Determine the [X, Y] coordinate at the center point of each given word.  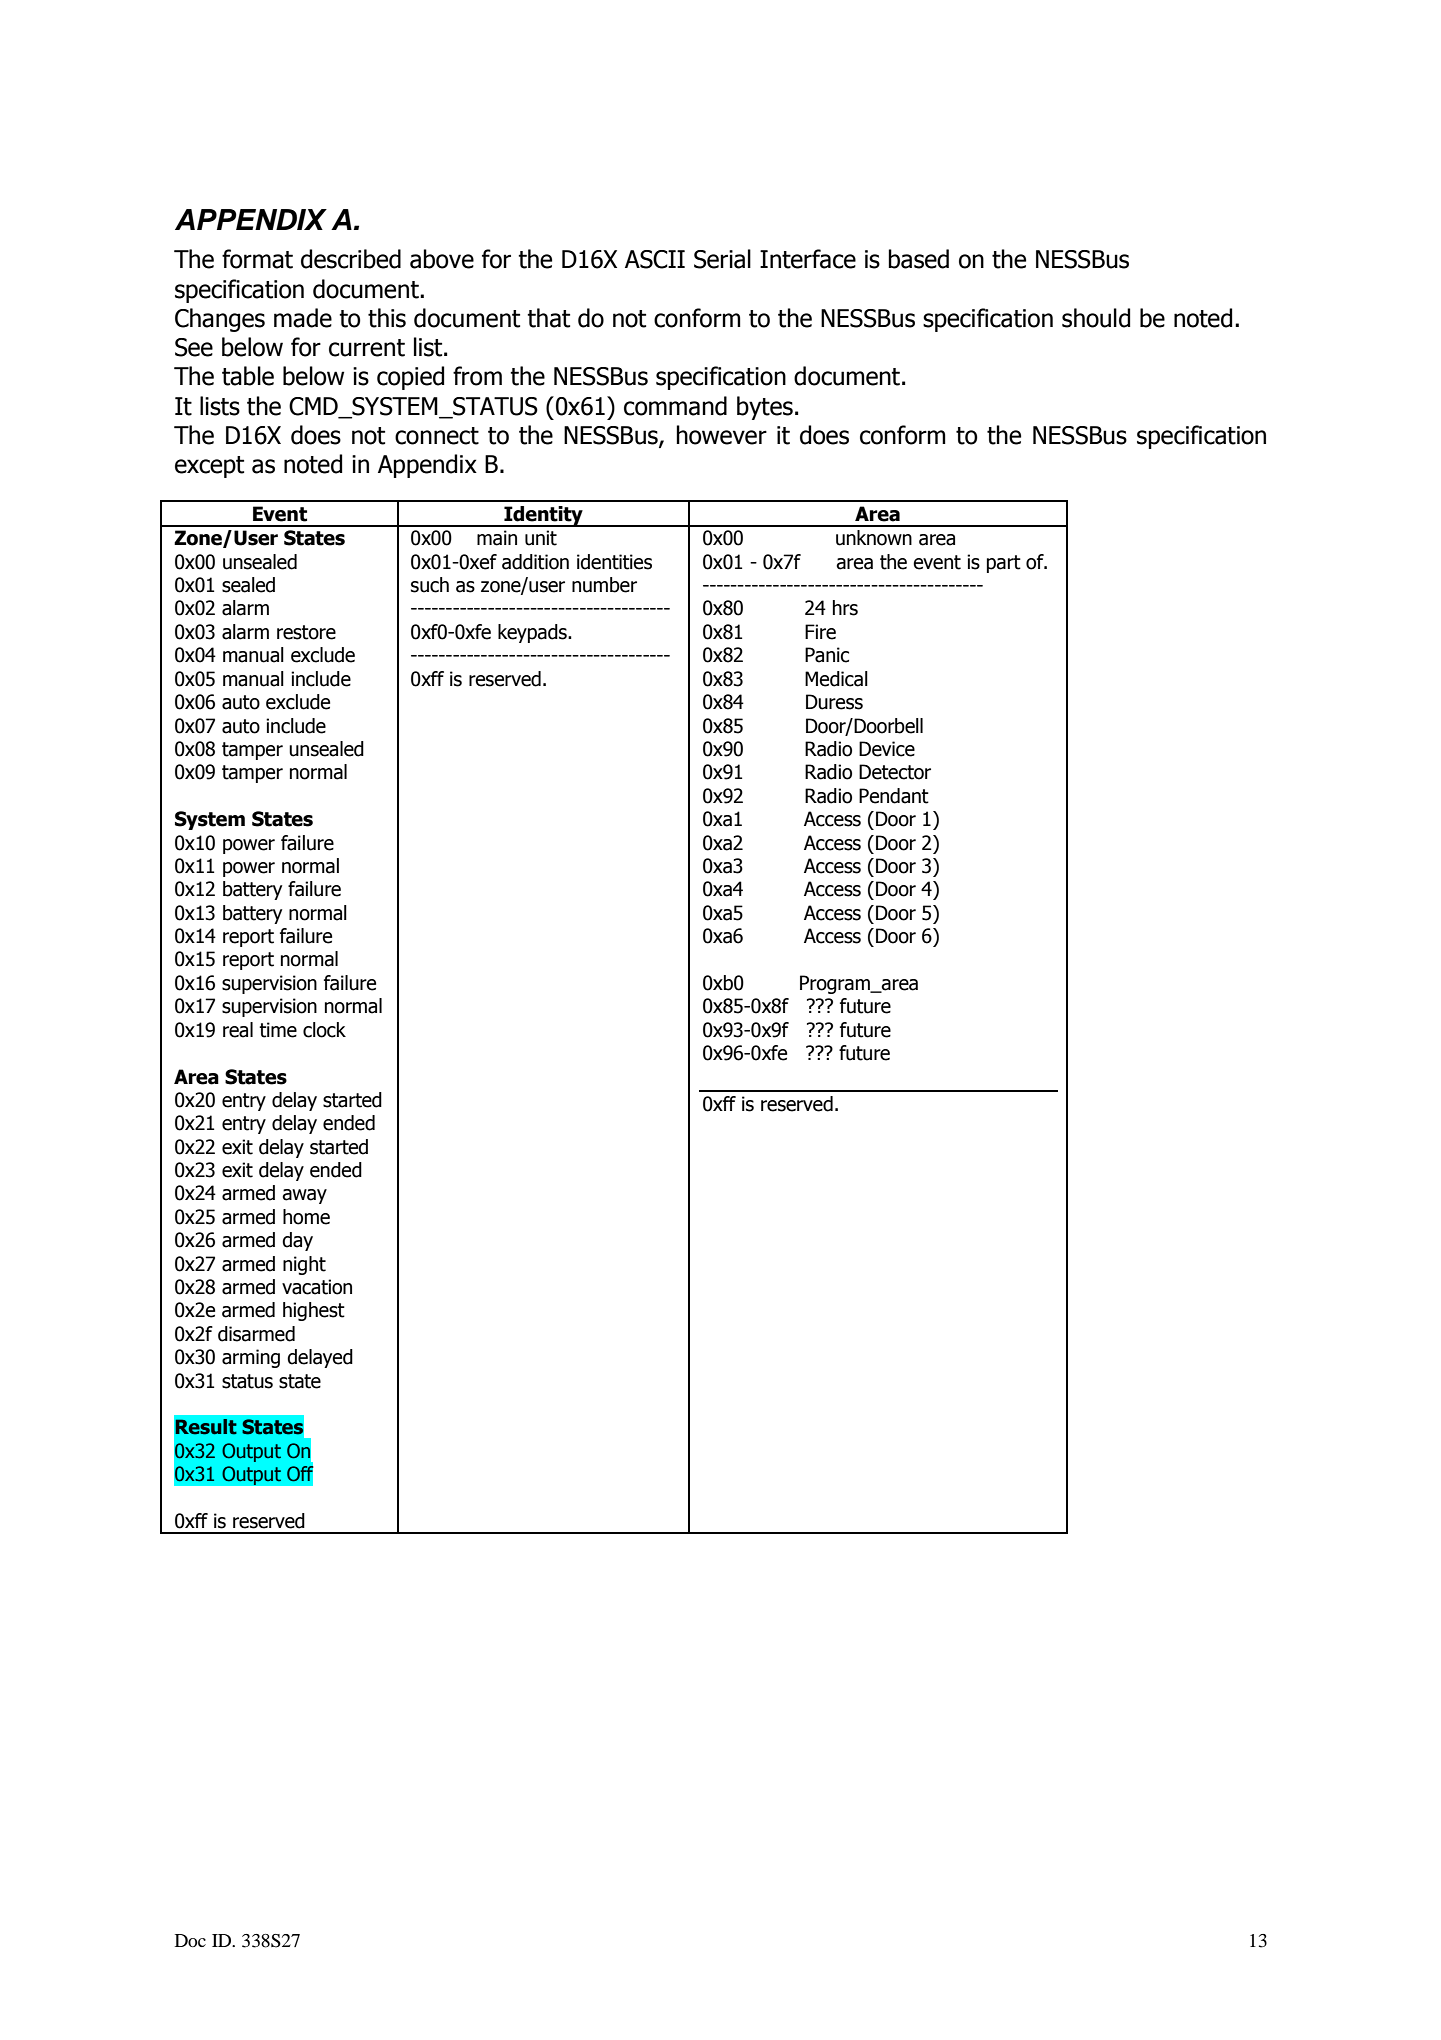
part [1004, 564]
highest [314, 1311]
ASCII [655, 259]
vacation [317, 1287]
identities [614, 562]
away [304, 1196]
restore [306, 632]
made [303, 318]
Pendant [894, 796]
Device [887, 749]
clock [324, 1030]
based [918, 259]
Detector [895, 772]
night [304, 1265]
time [278, 1030]
